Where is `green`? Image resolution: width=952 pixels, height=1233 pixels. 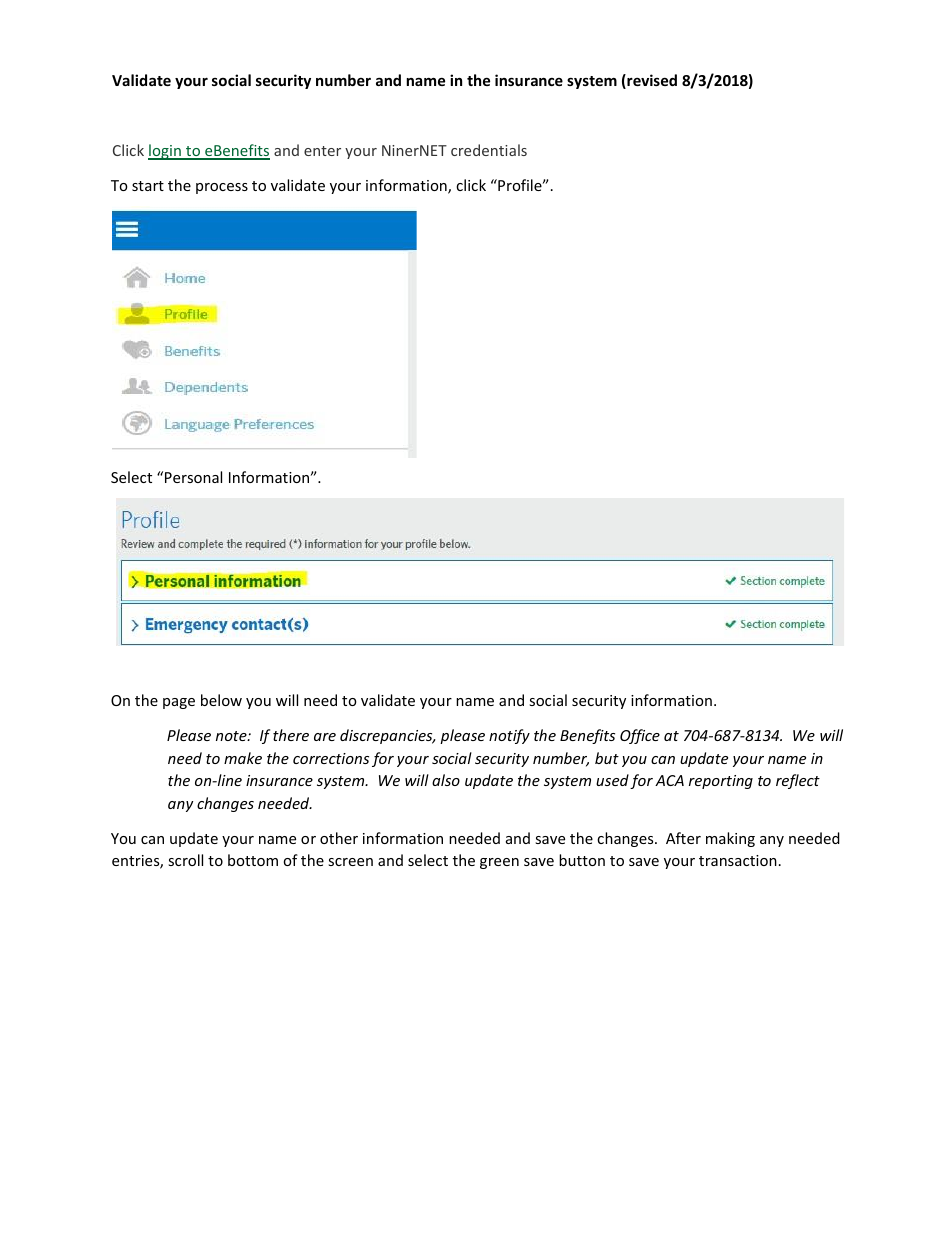 green is located at coordinates (499, 863).
